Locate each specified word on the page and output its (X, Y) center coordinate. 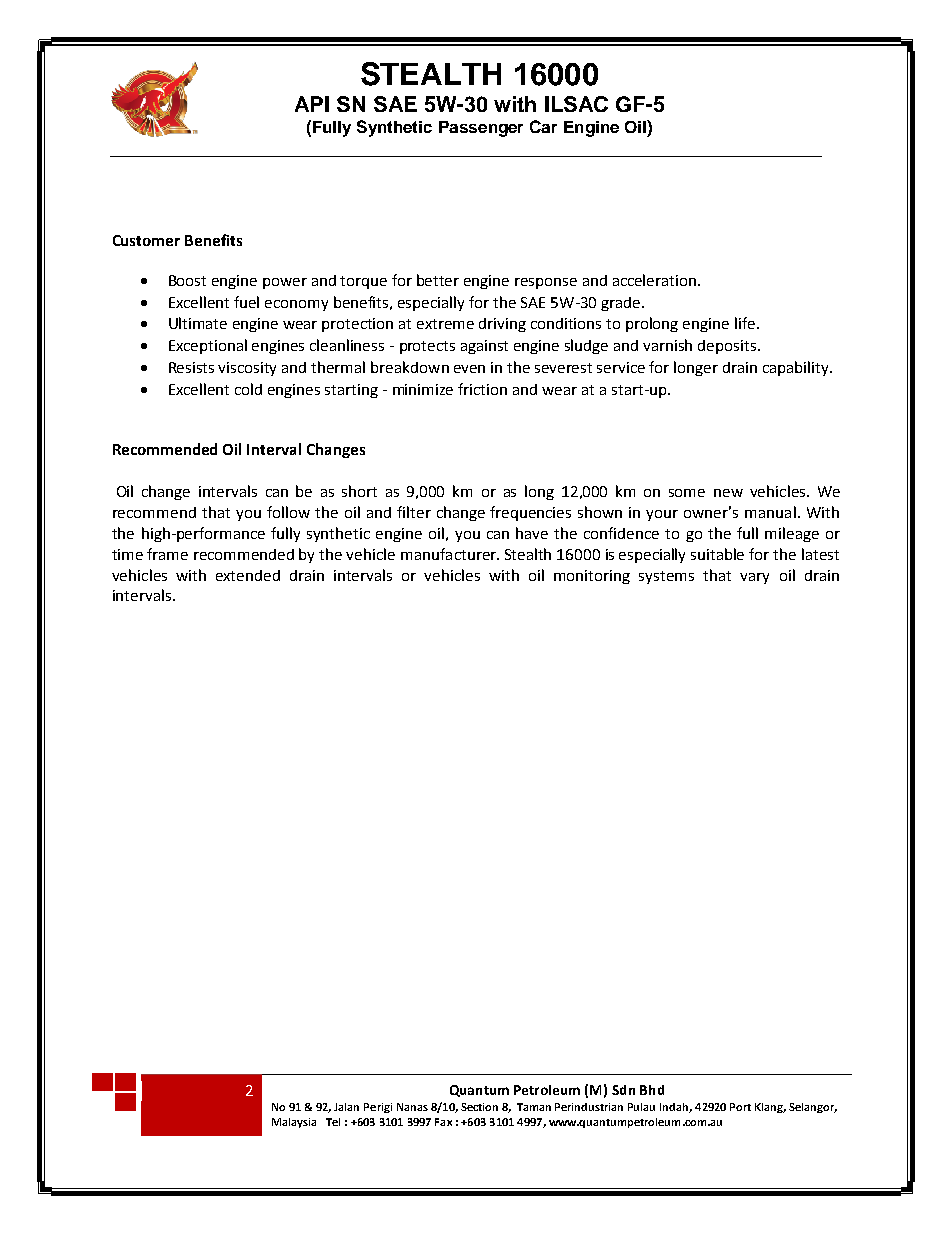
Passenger (481, 129)
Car (543, 126)
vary (754, 578)
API (312, 104)
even (469, 369)
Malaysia (294, 1123)
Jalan (346, 1107)
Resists (191, 367)
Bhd (652, 1090)
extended (248, 575)
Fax (443, 1122)
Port (740, 1107)
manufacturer (449, 554)
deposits (727, 347)
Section (479, 1107)
